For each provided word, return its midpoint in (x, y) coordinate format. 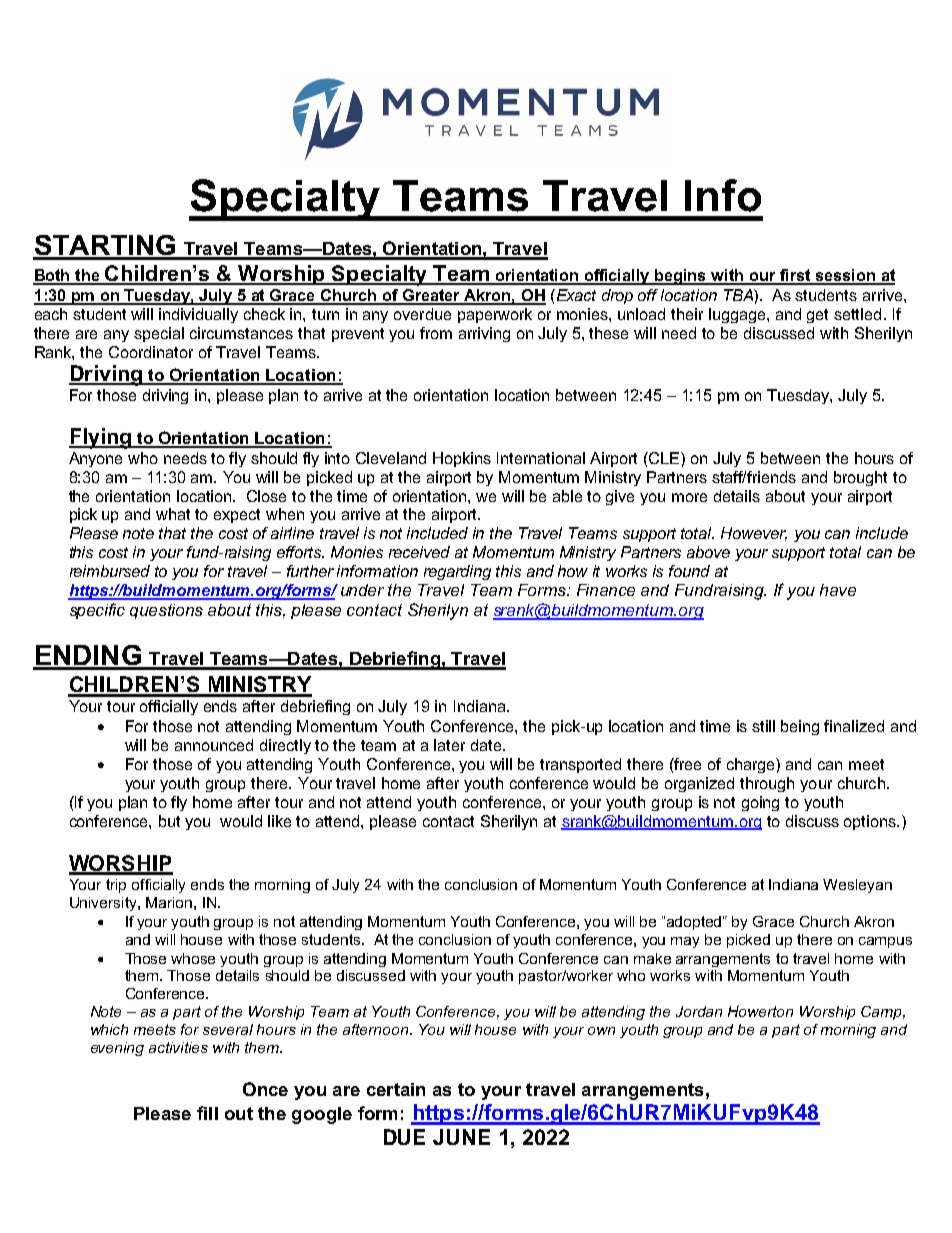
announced (214, 745)
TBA (739, 295)
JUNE (461, 1137)
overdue (422, 314)
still (763, 726)
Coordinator (151, 352)
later (449, 745)
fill (207, 1113)
